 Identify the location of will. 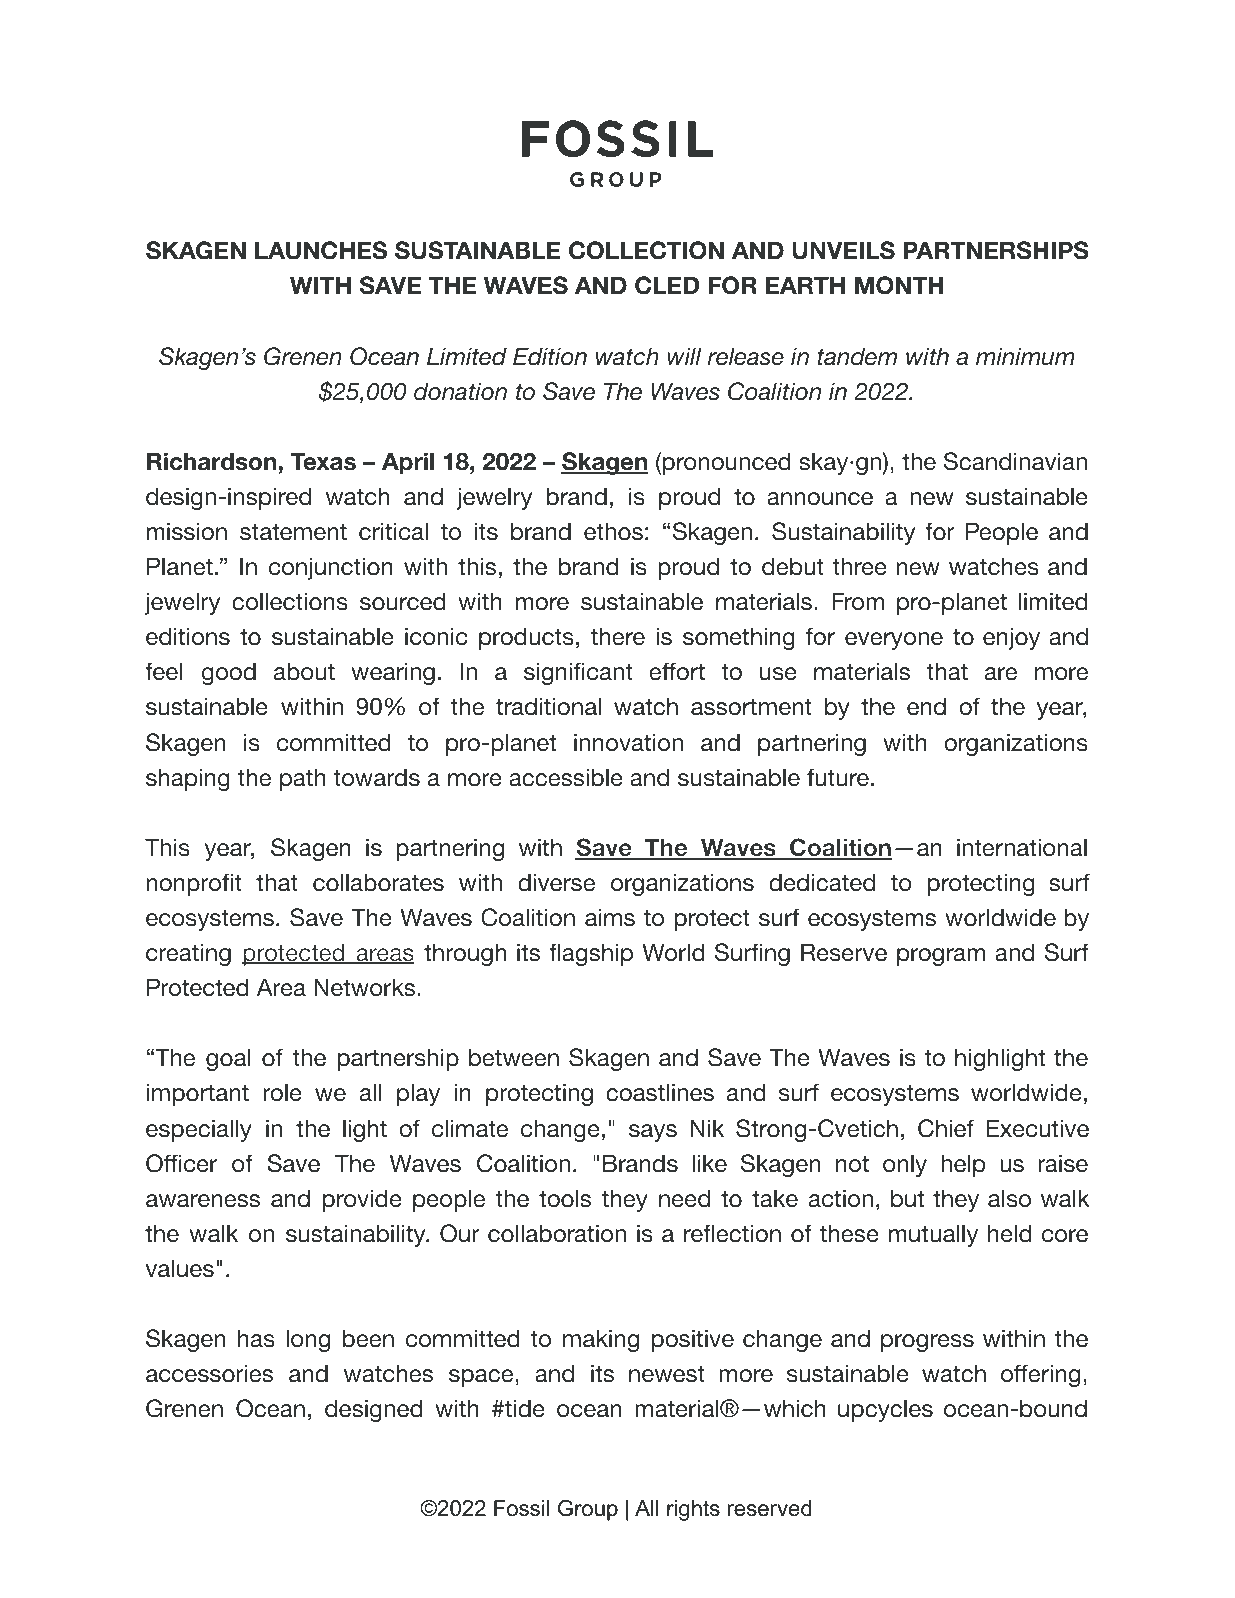
(684, 356).
